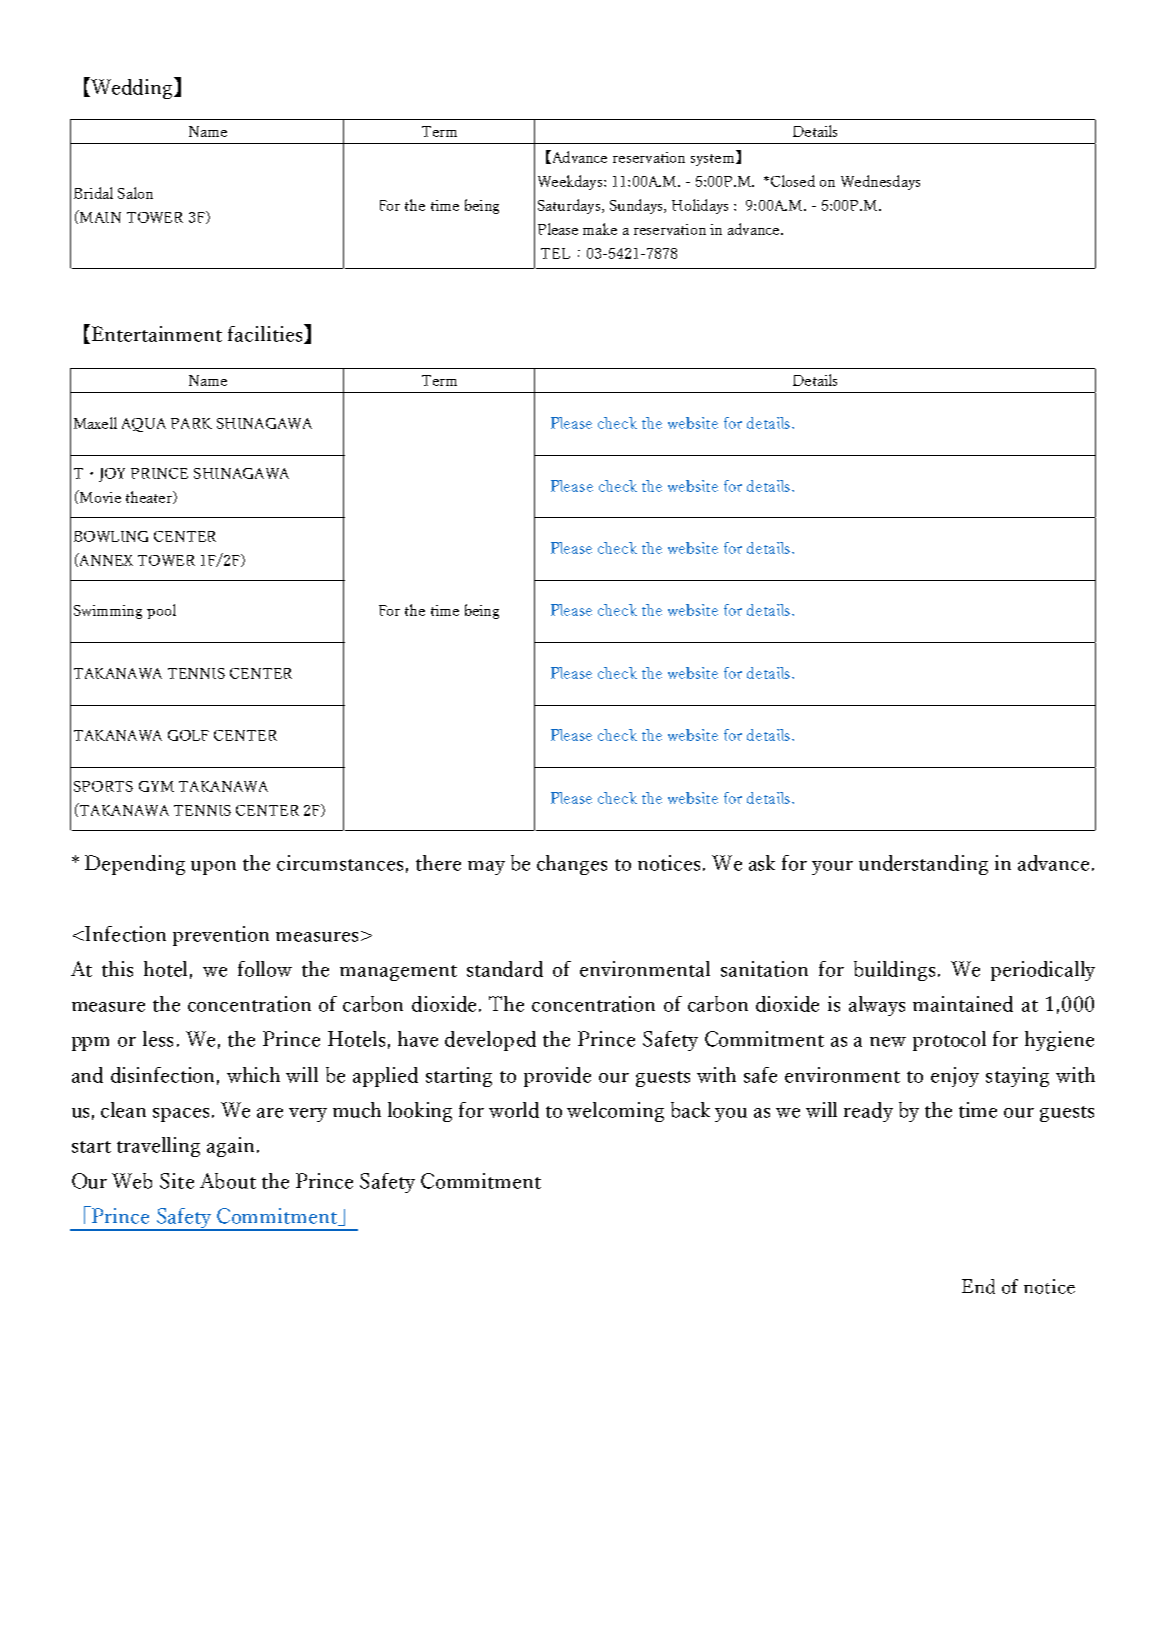  I want to click on understanding, so click(923, 865).
